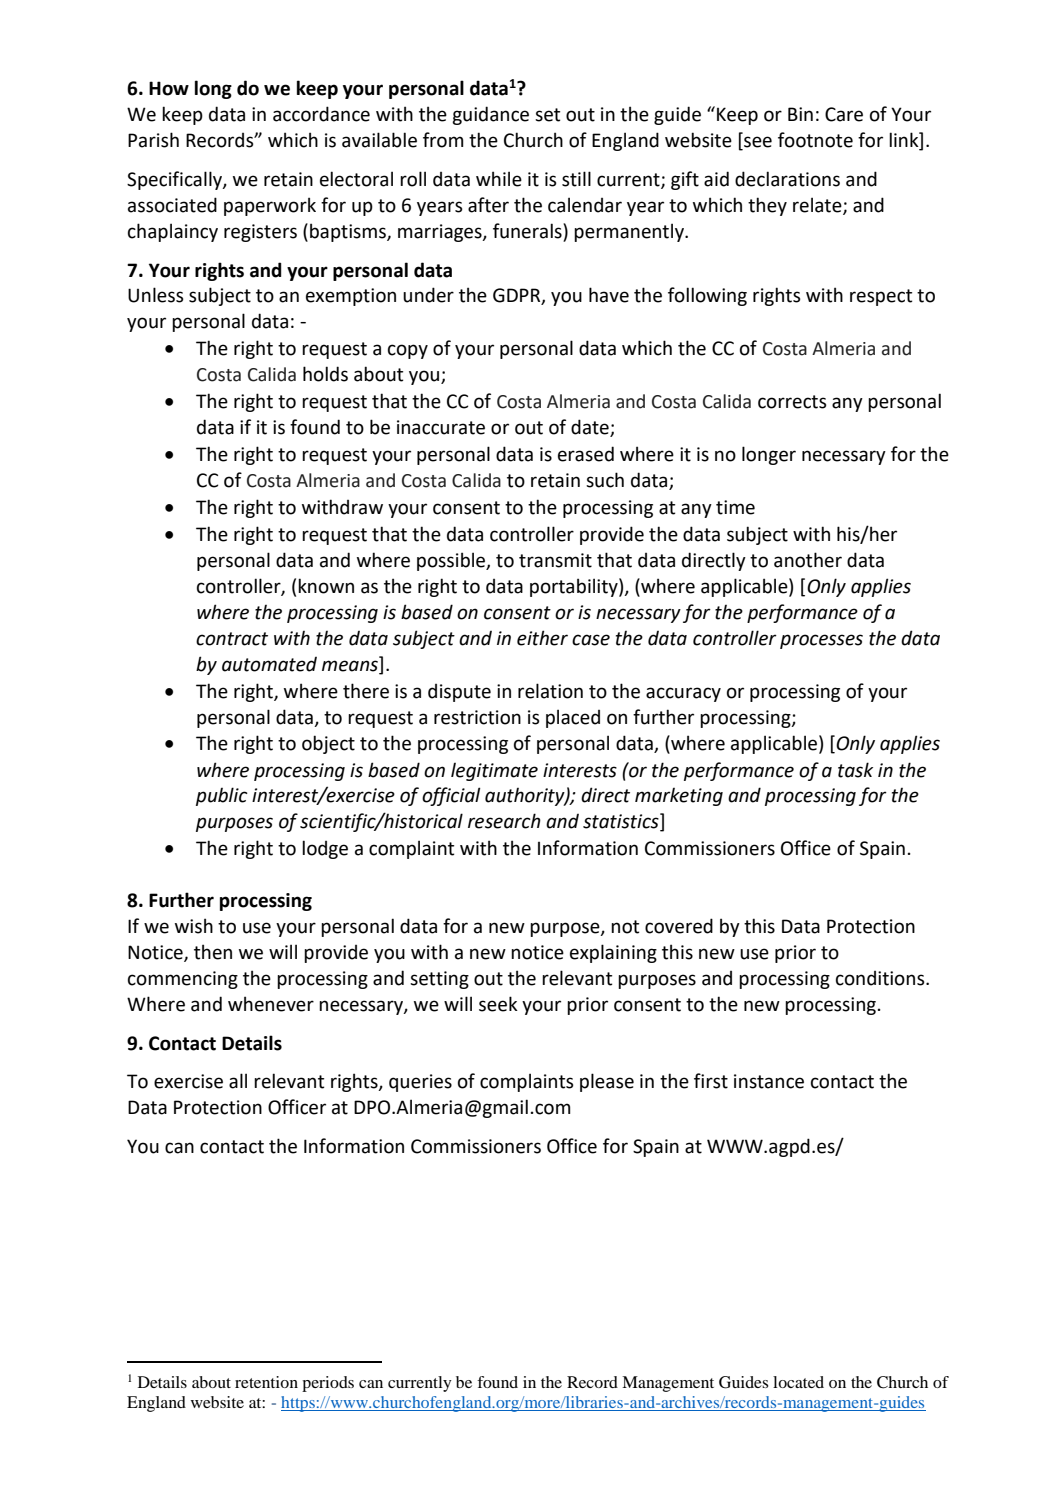 This document has width=1052, height=1488. Describe the element at coordinates (321, 114) in the document. I see `accordance` at that location.
